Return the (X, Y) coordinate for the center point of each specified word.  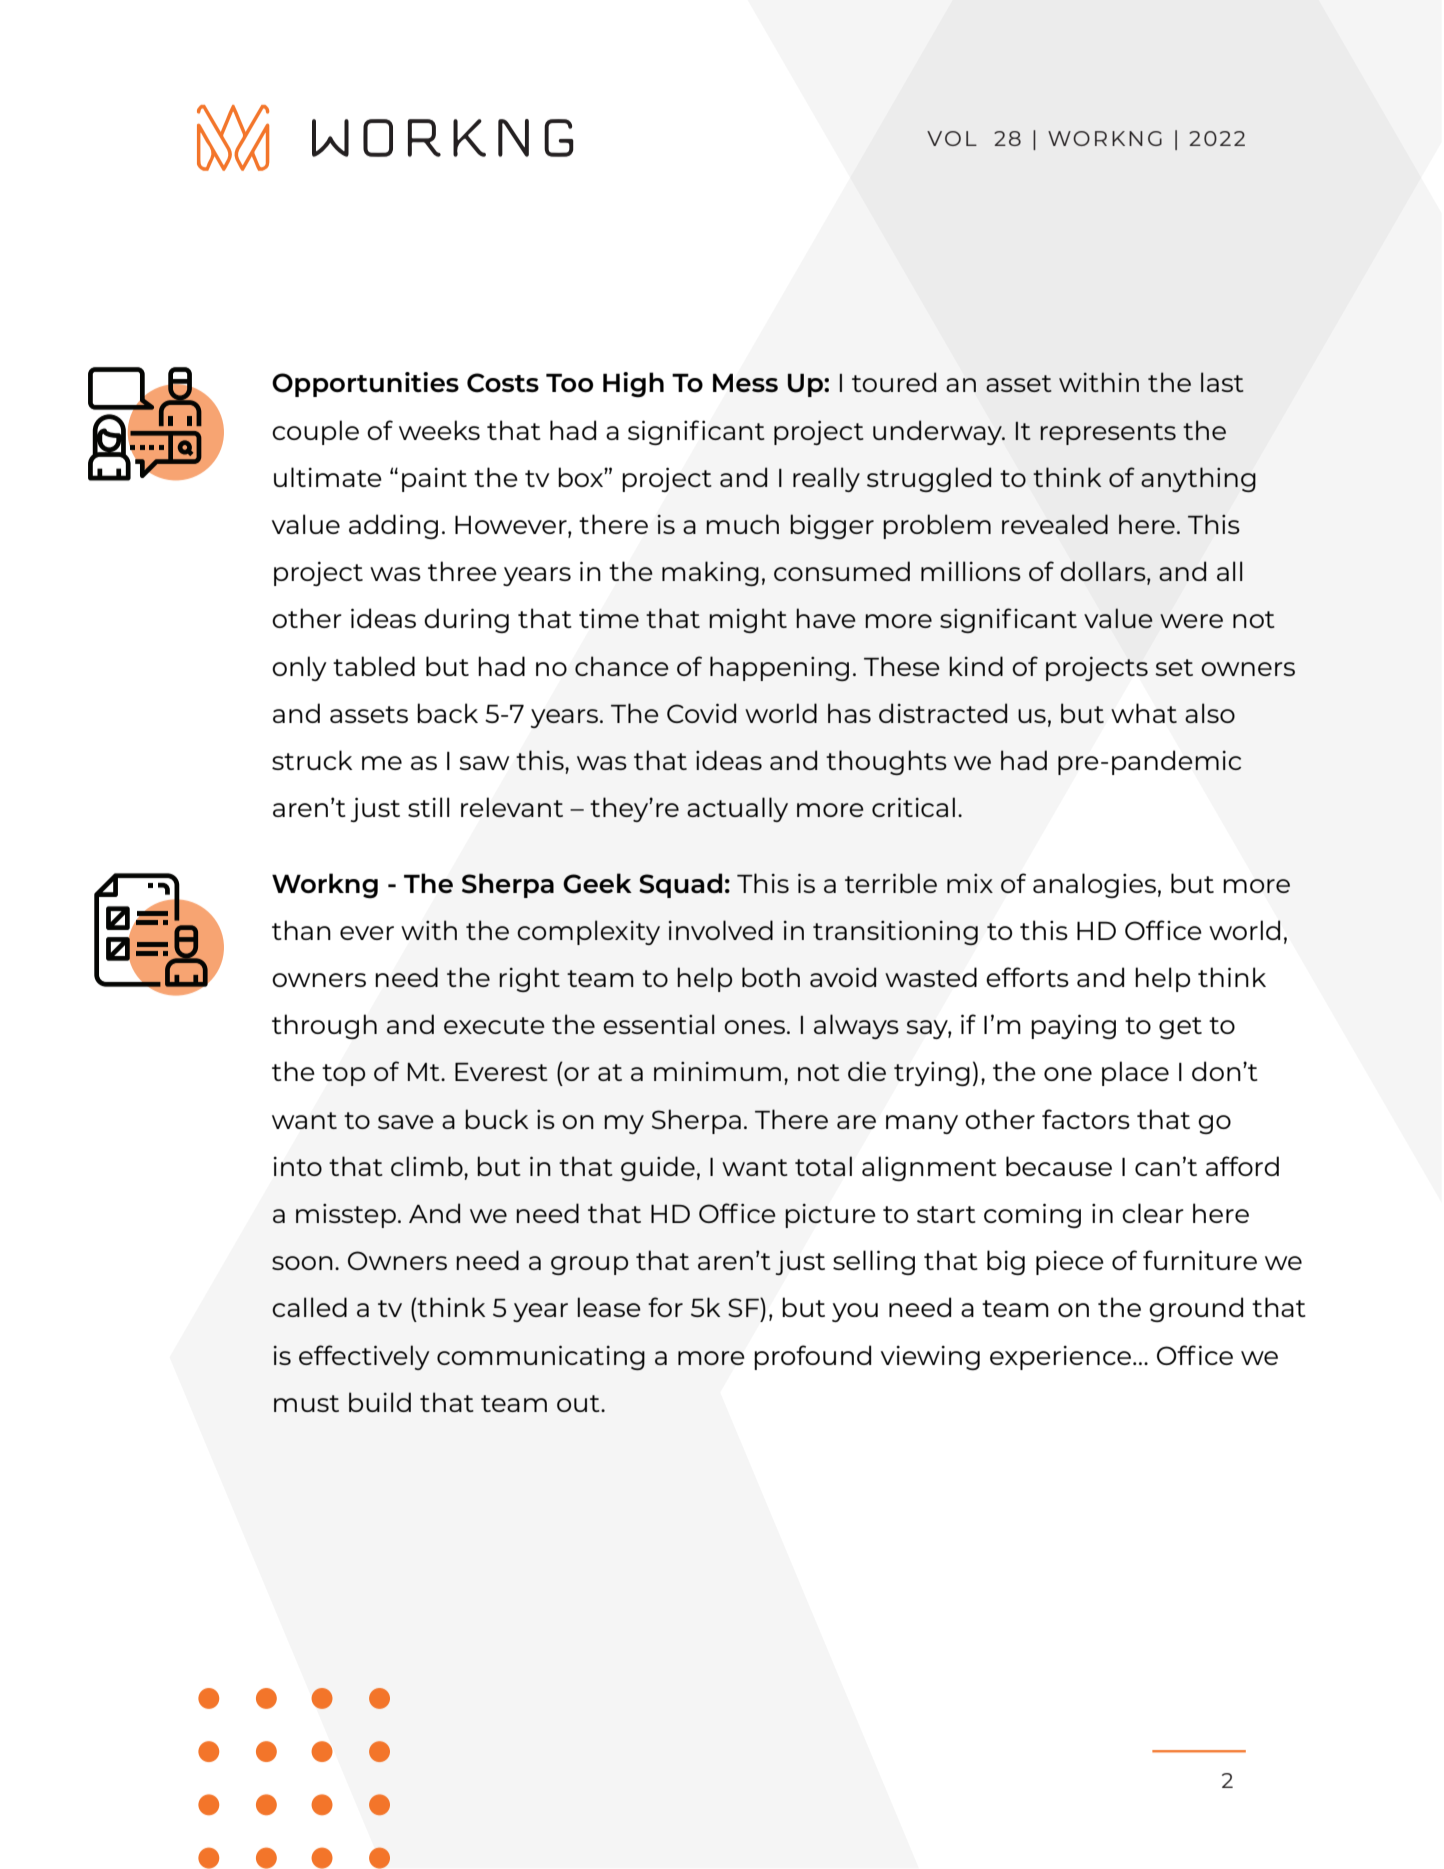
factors (1086, 1119)
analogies (1094, 885)
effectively (364, 1357)
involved (721, 930)
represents (1108, 434)
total (823, 1166)
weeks (439, 430)
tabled (374, 666)
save (406, 1122)
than (301, 930)
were (1191, 621)
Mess (745, 383)
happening (779, 668)
